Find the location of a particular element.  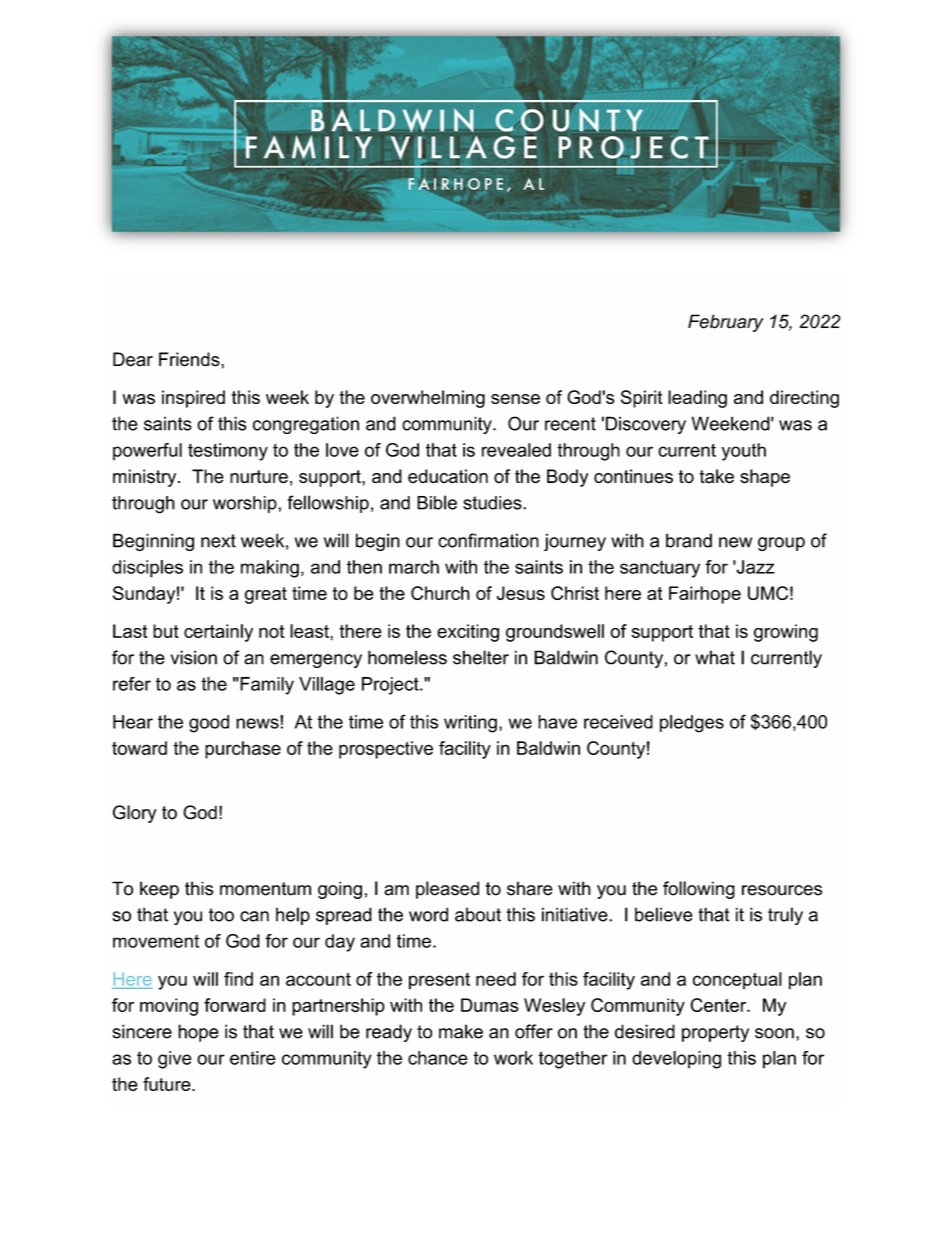

next is located at coordinates (218, 541).
